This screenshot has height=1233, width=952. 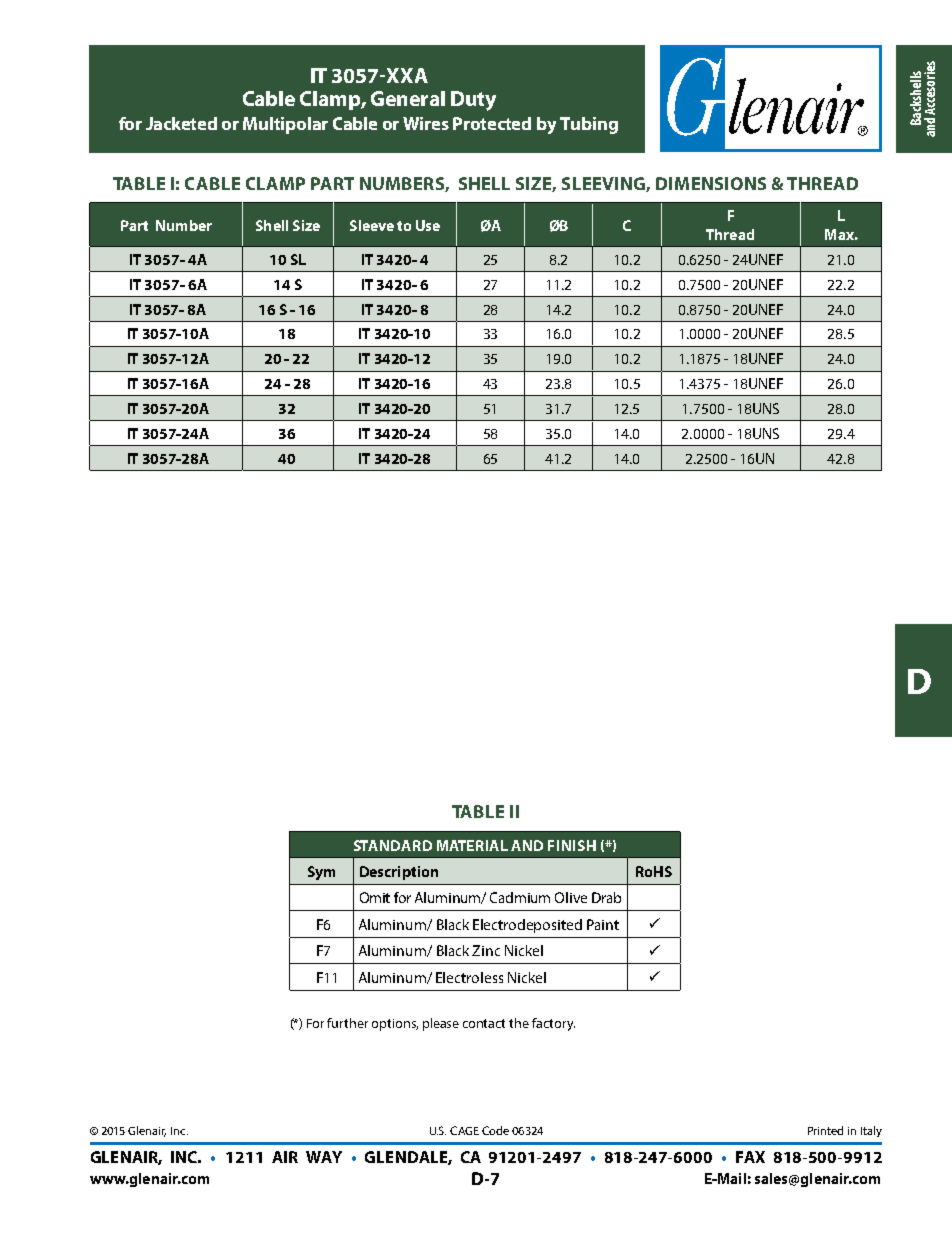 I want to click on Sym, so click(x=321, y=873).
